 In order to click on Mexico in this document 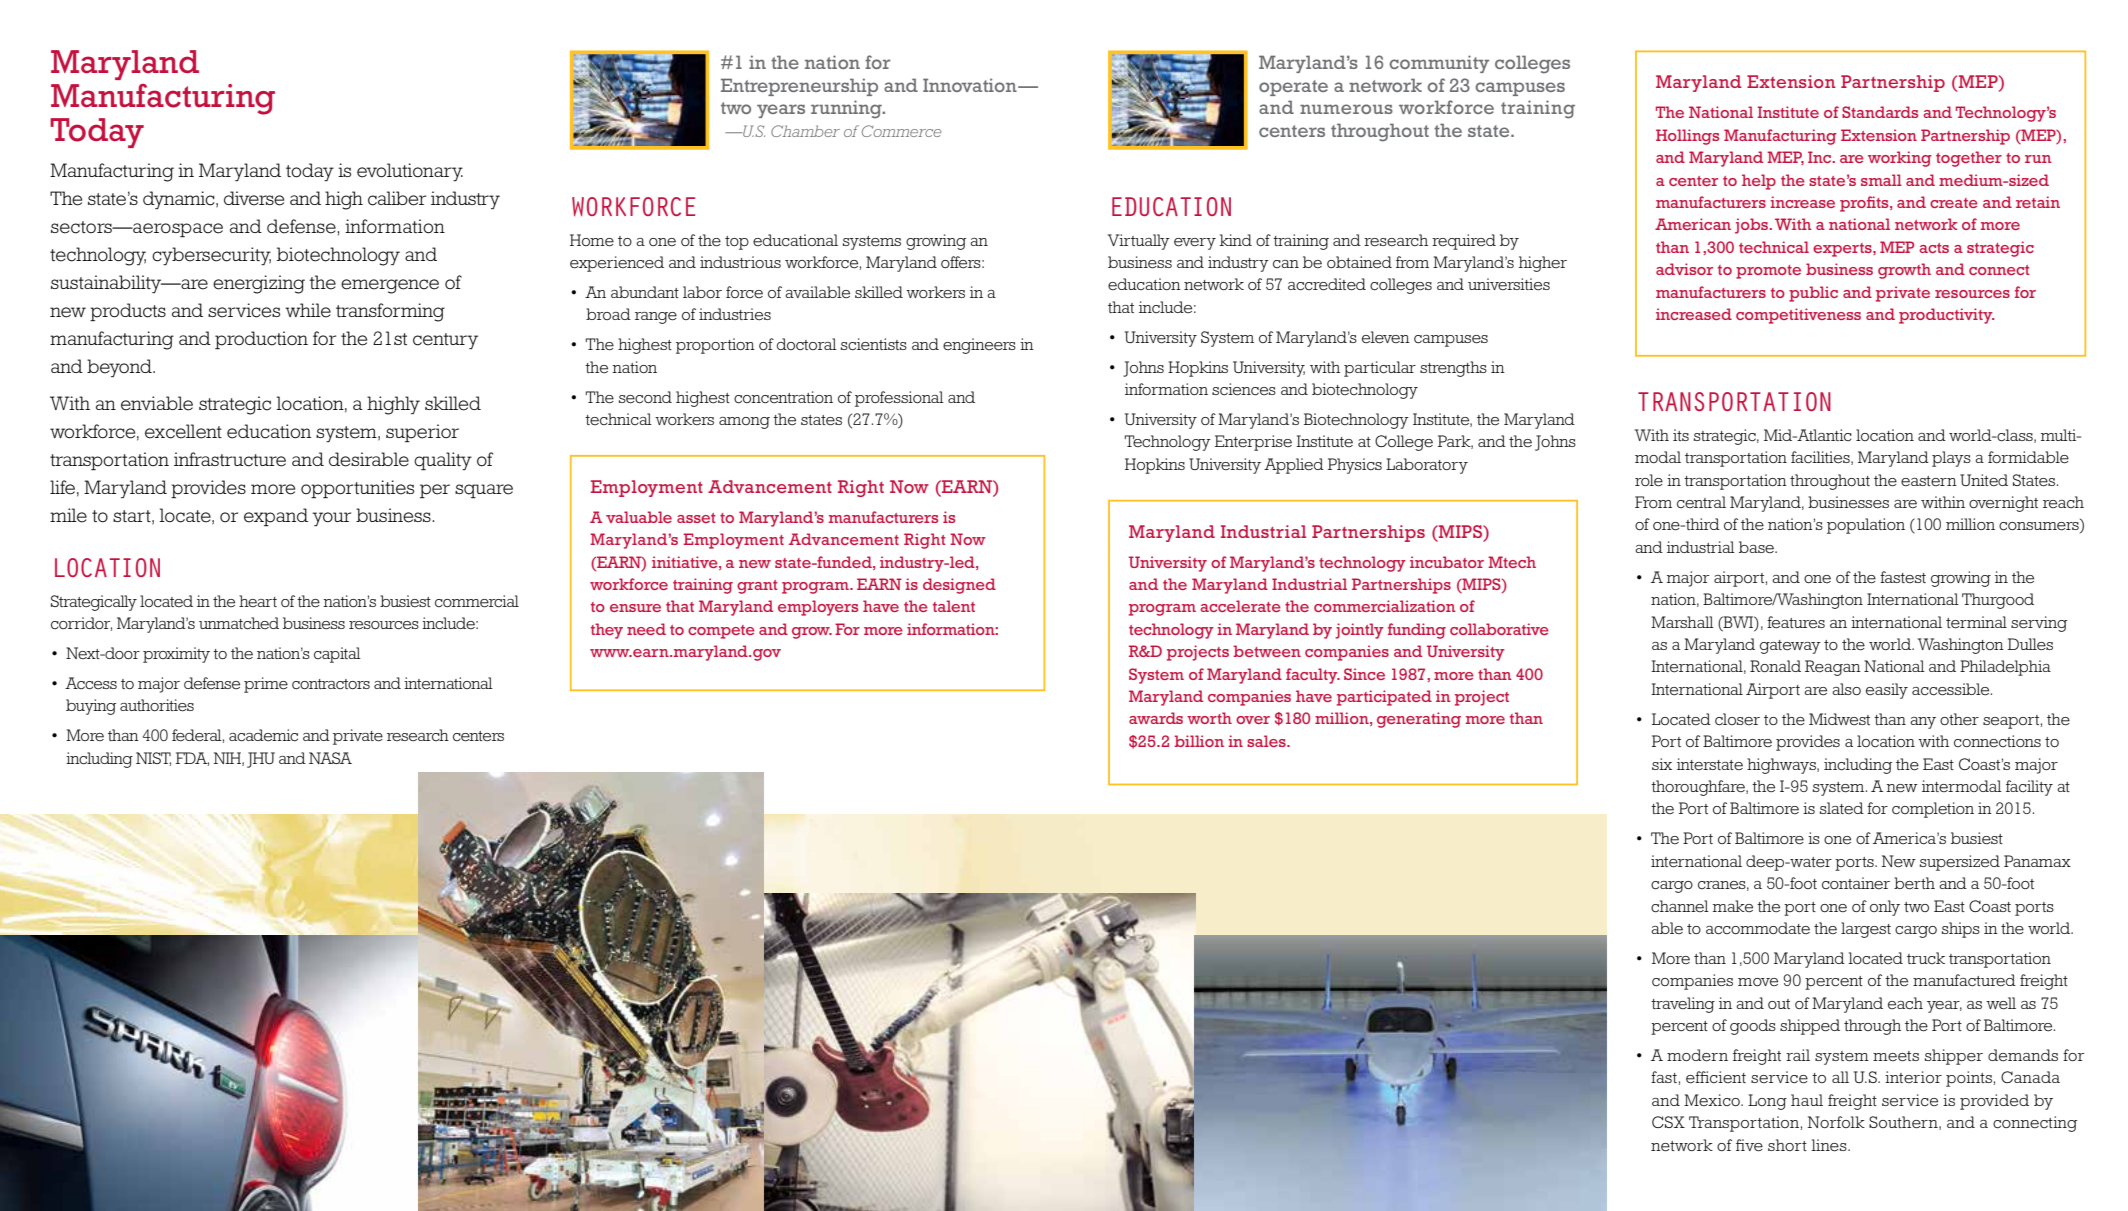, I will do `click(1713, 1100)`.
